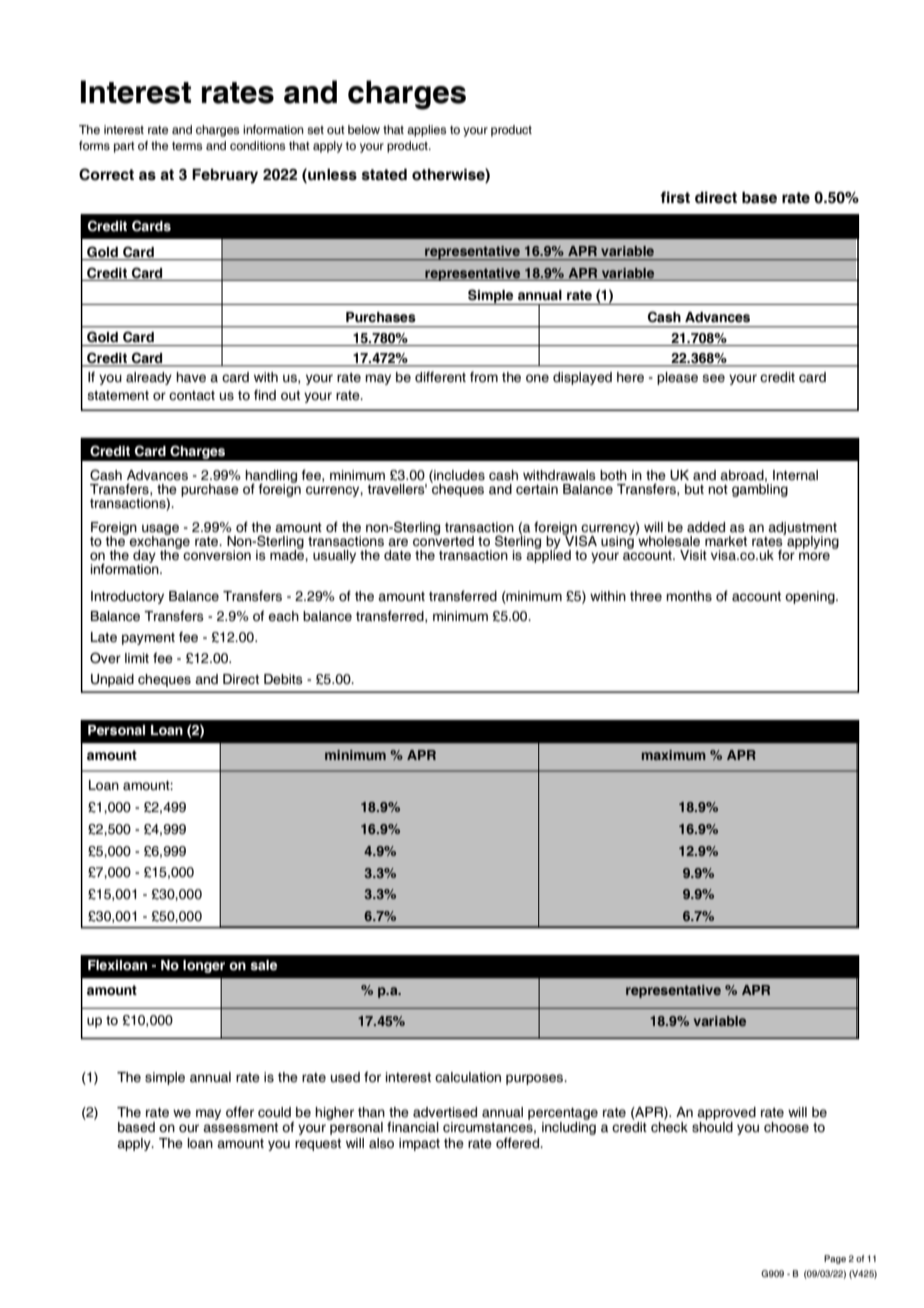 Image resolution: width=924 pixels, height=1308 pixels. What do you see at coordinates (674, 755) in the screenshot?
I see `maximum` at bounding box center [674, 755].
